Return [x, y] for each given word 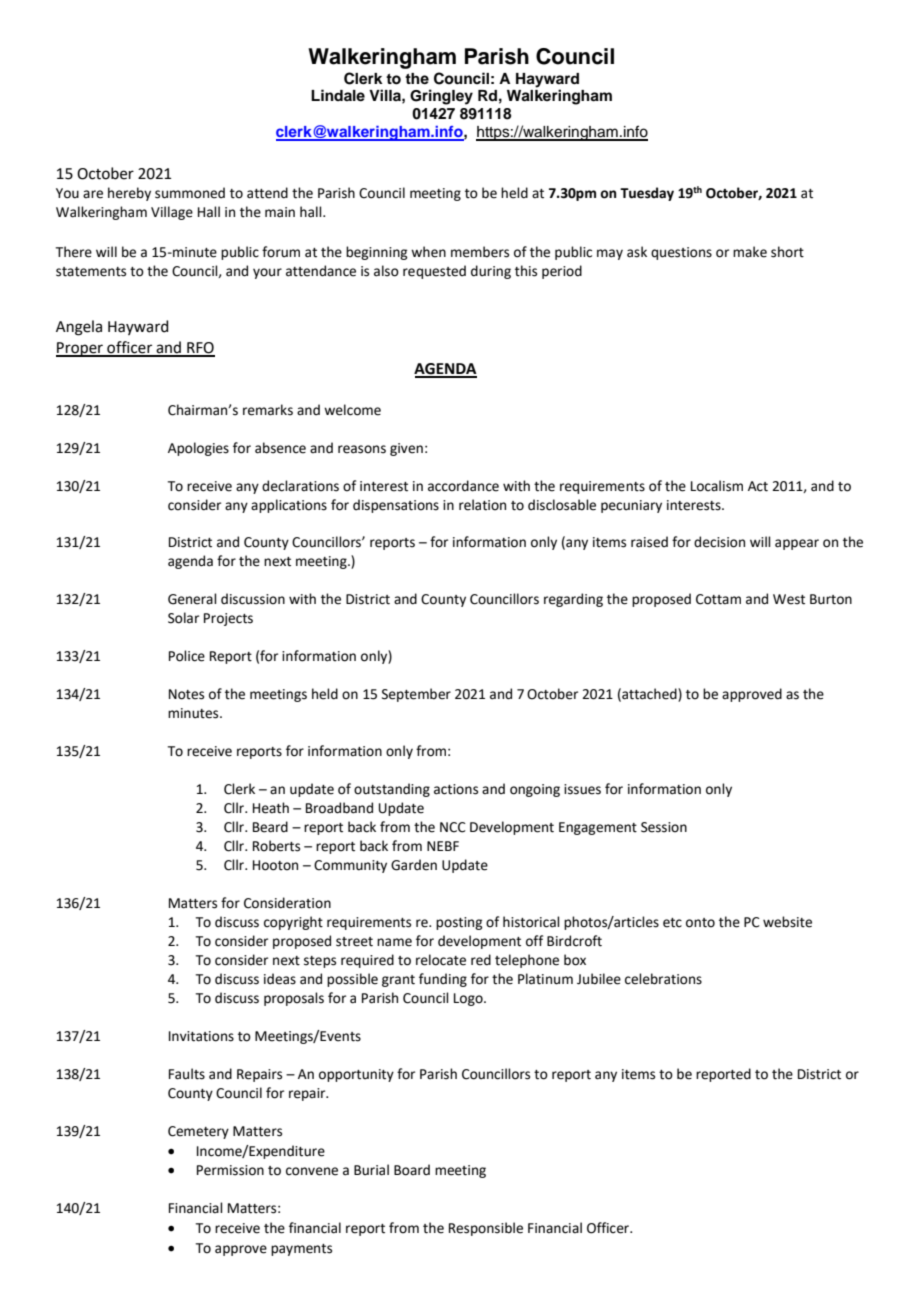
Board [412, 1170]
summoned [190, 193]
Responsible [486, 1229]
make [750, 252]
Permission [230, 1170]
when [428, 252]
